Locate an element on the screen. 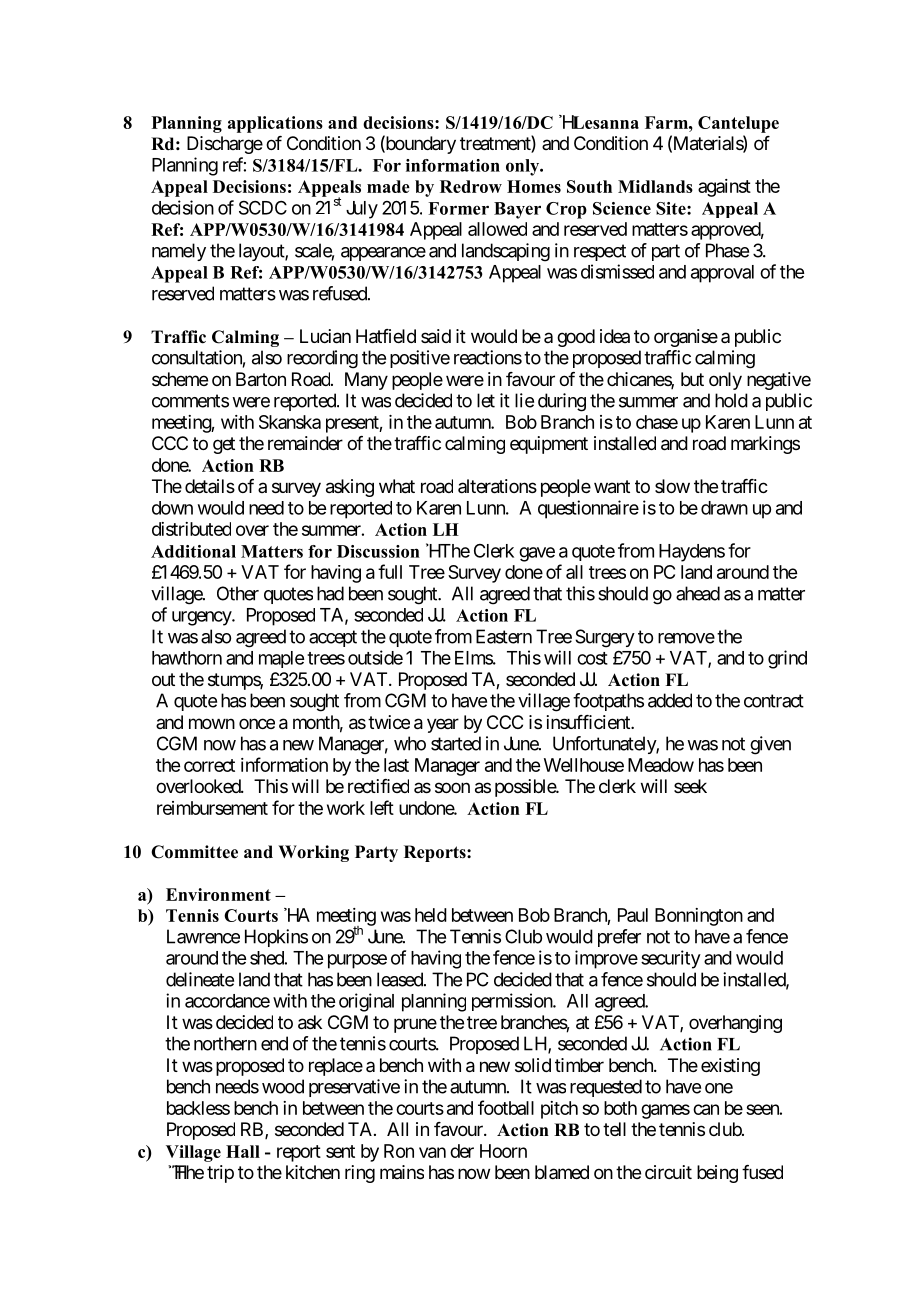 The height and width of the screenshot is (1308, 924). seek is located at coordinates (690, 786).
